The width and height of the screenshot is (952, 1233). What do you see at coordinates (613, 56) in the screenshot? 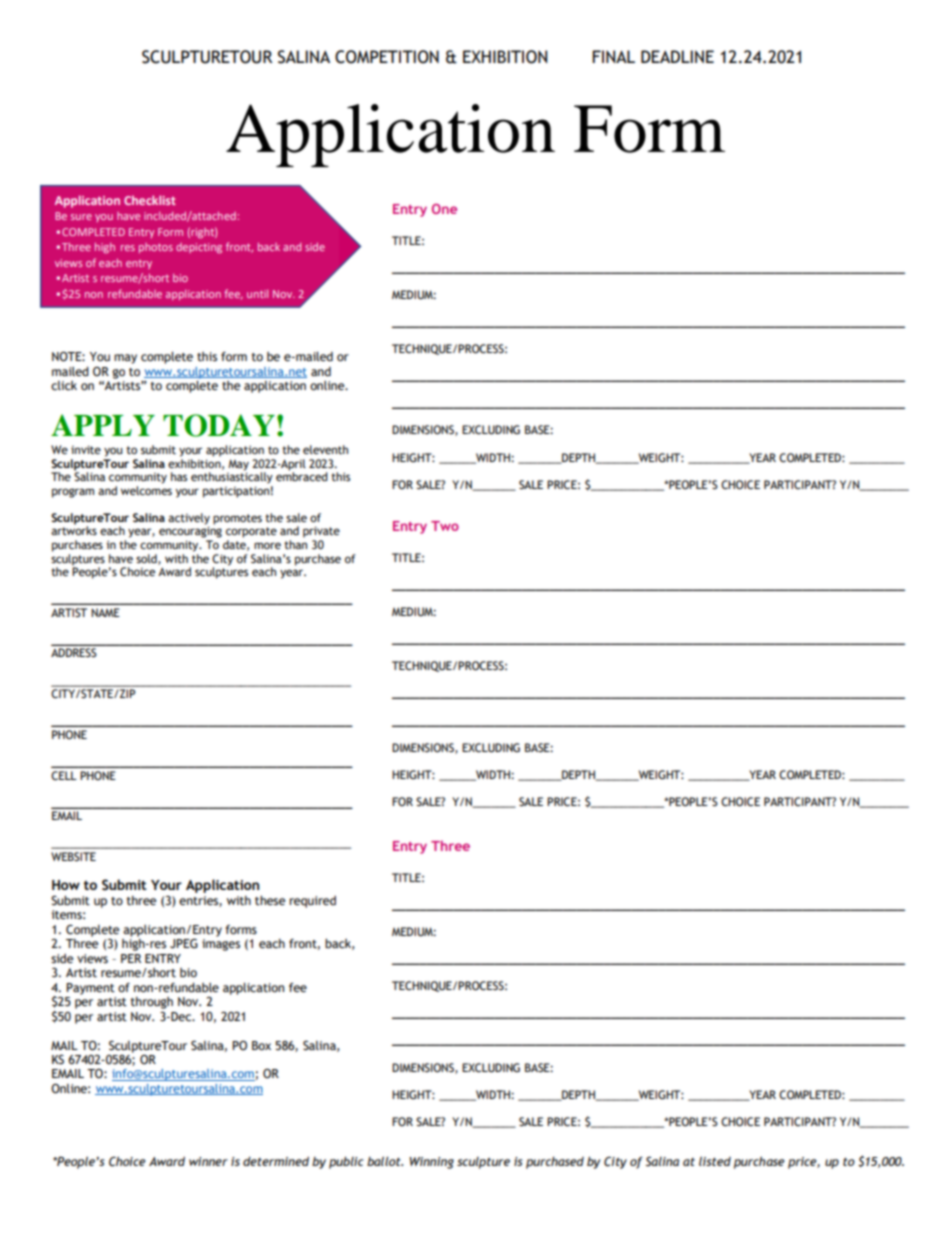
I see `FINAL` at bounding box center [613, 56].
